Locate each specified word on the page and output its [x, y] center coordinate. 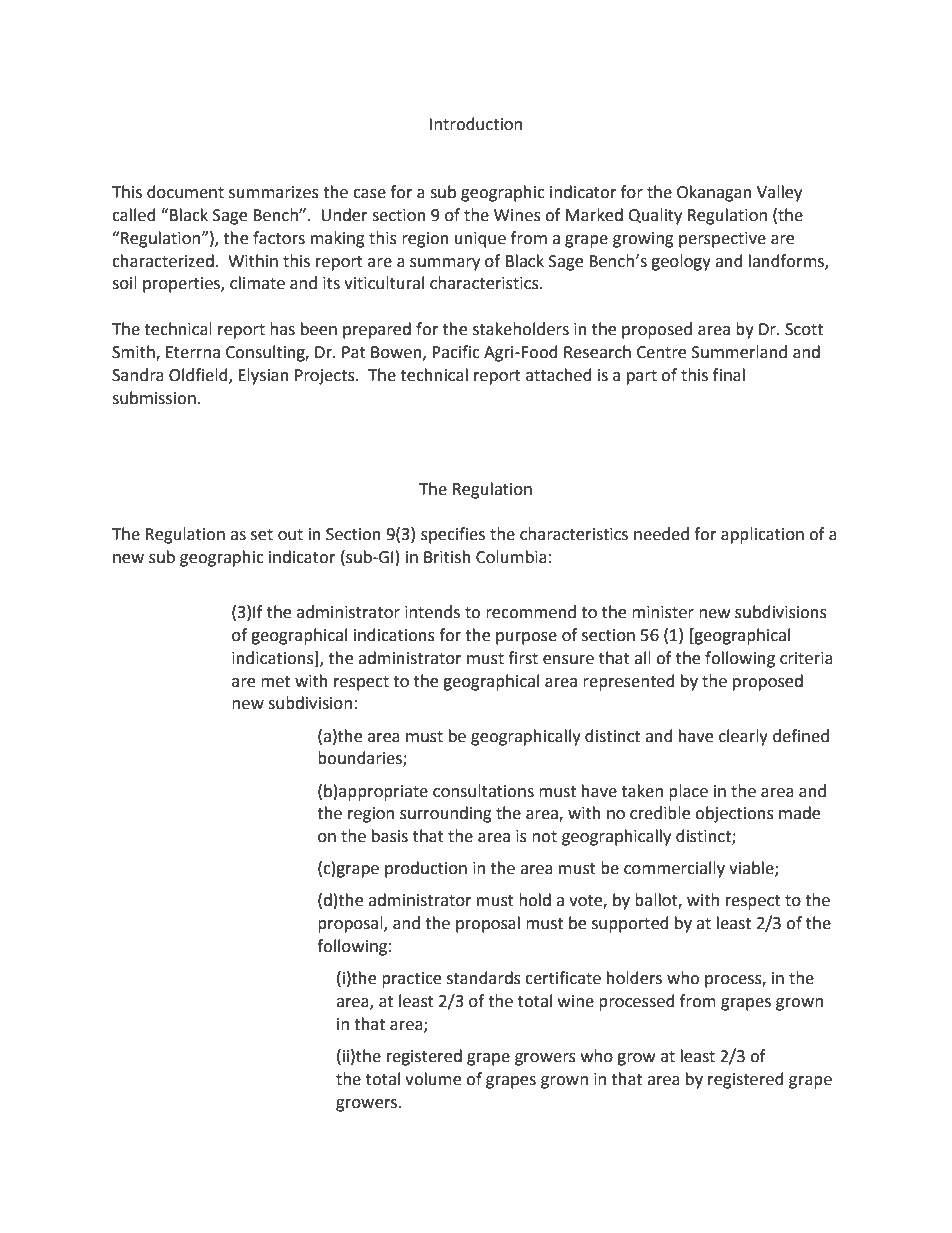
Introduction [475, 124]
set [262, 535]
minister [663, 612]
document [185, 192]
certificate [563, 978]
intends [432, 612]
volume [433, 1079]
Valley [779, 193]
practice [411, 980]
